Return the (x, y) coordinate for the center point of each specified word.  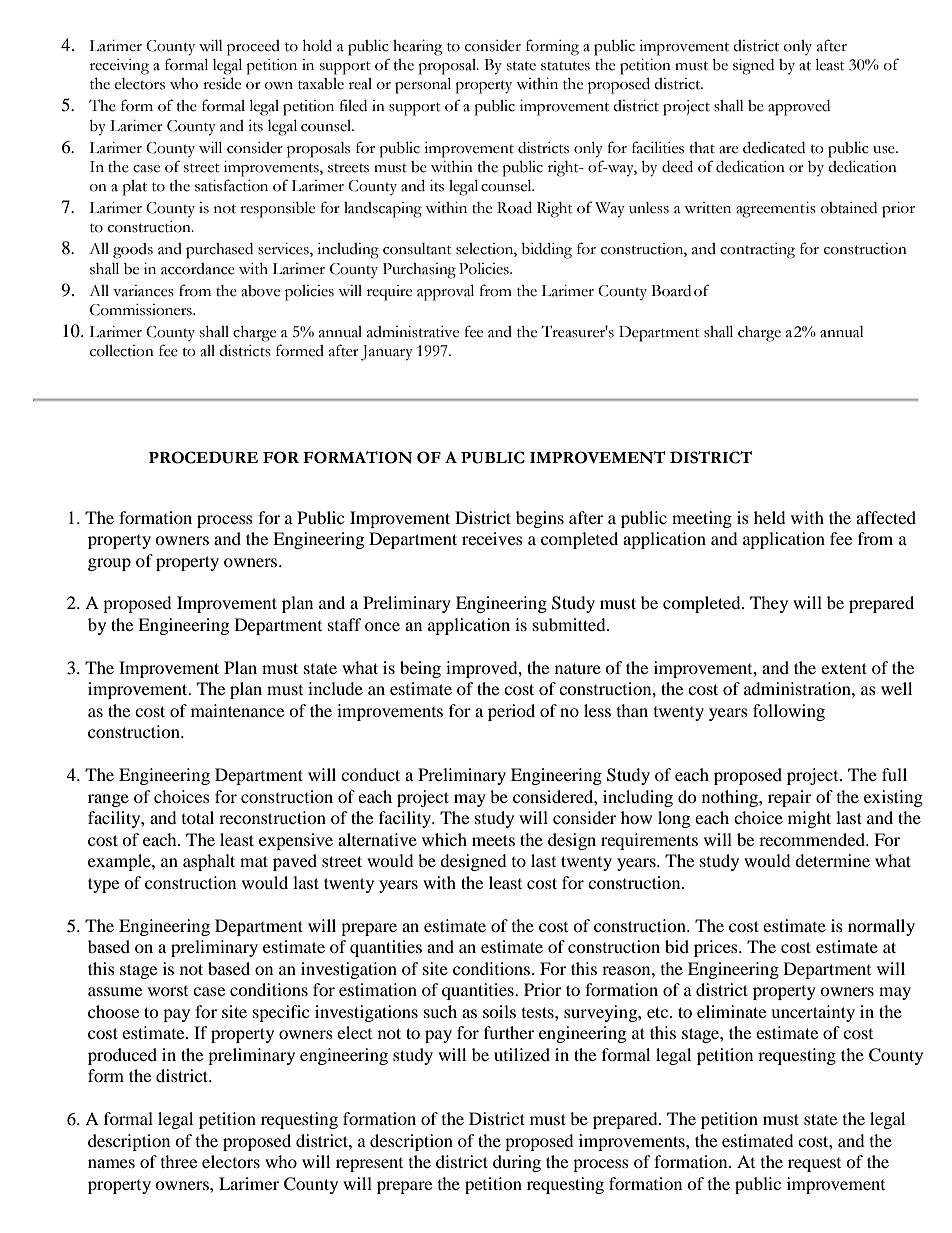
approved (799, 108)
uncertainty (813, 1013)
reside (222, 83)
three (179, 1161)
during (517, 1163)
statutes (565, 66)
